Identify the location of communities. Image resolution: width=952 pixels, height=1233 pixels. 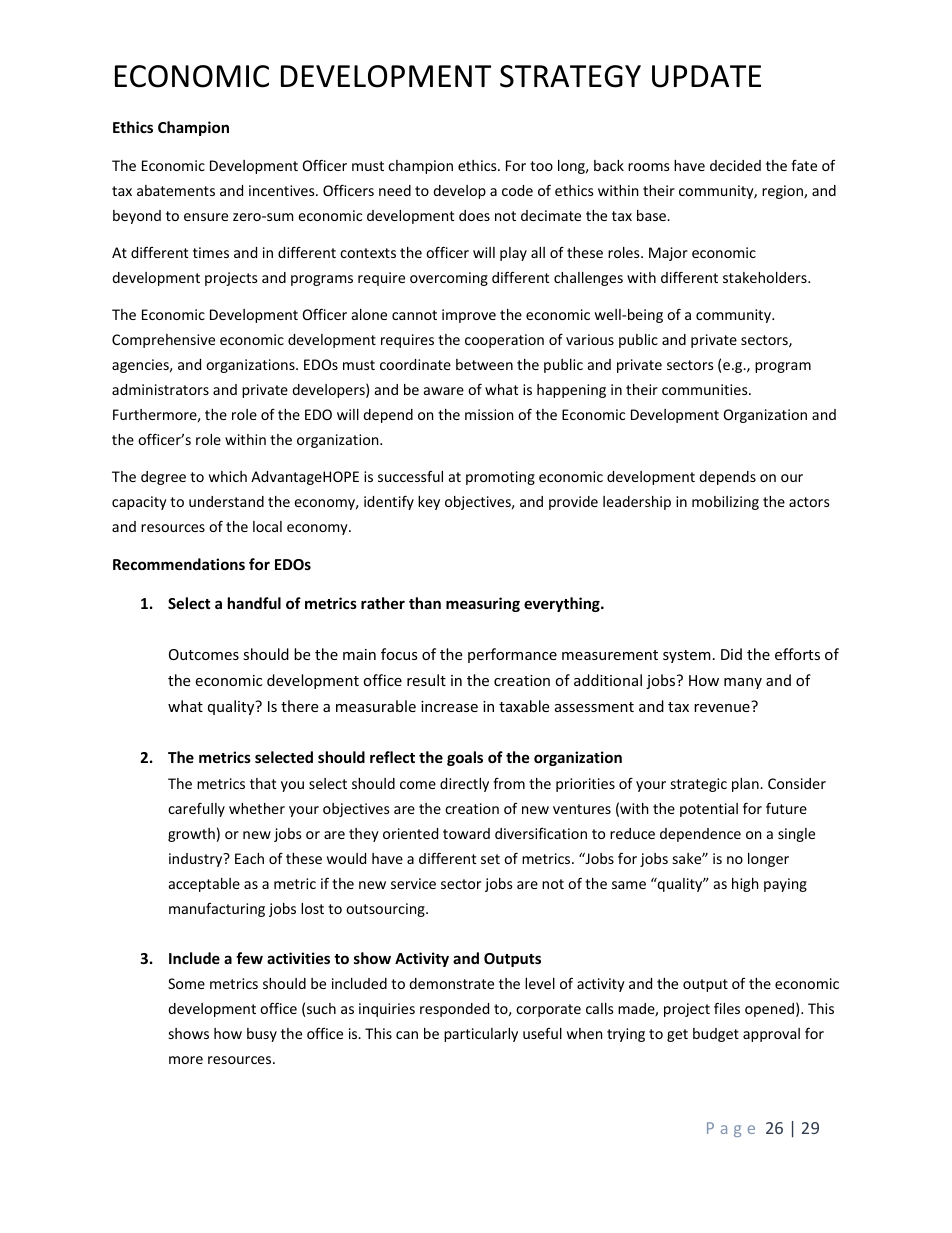
(706, 389).
